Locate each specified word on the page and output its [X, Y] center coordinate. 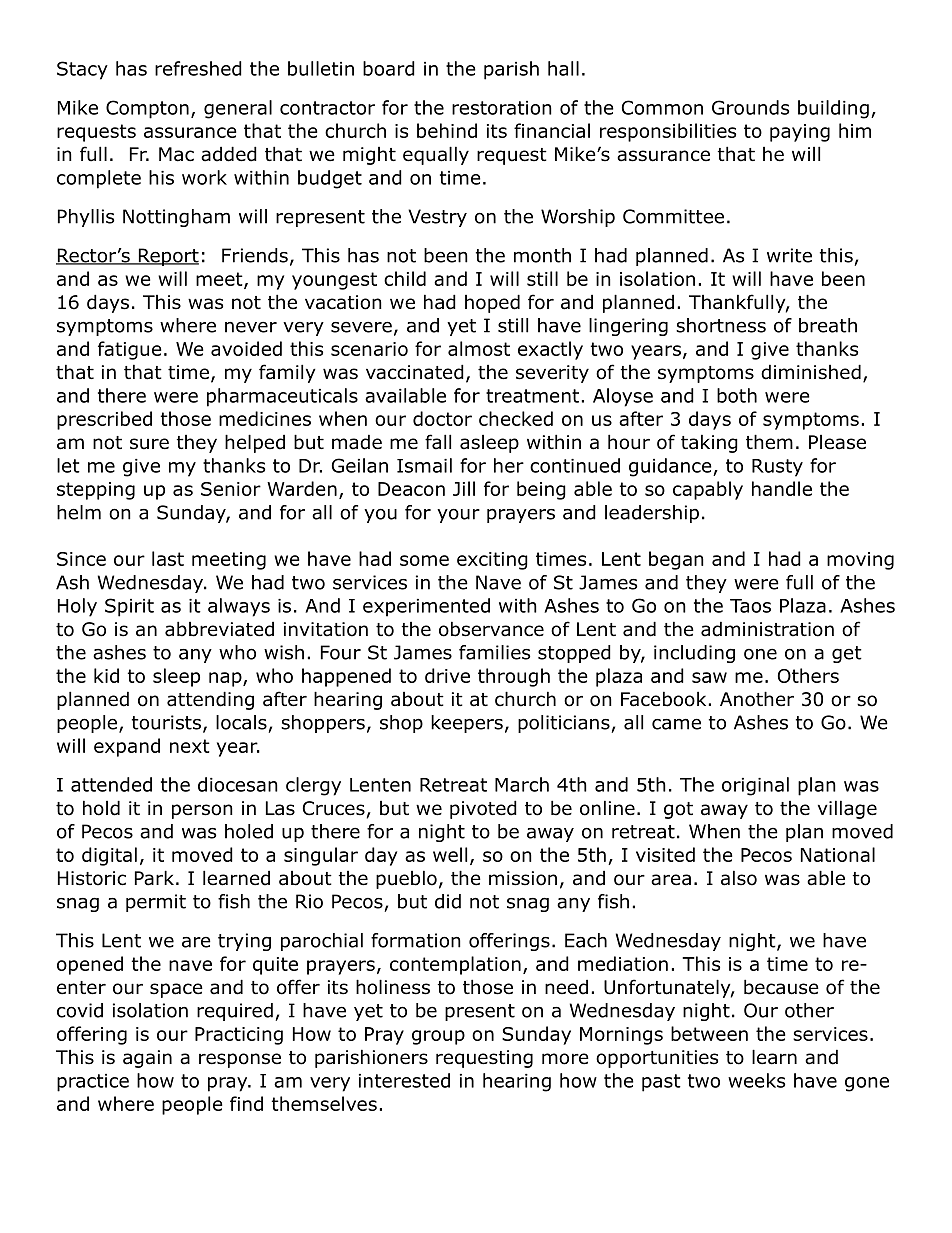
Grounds [750, 107]
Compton [147, 109]
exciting [492, 561]
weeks [756, 1080]
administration [767, 629]
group [438, 1037]
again [147, 1059]
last [168, 558]
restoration [502, 108]
